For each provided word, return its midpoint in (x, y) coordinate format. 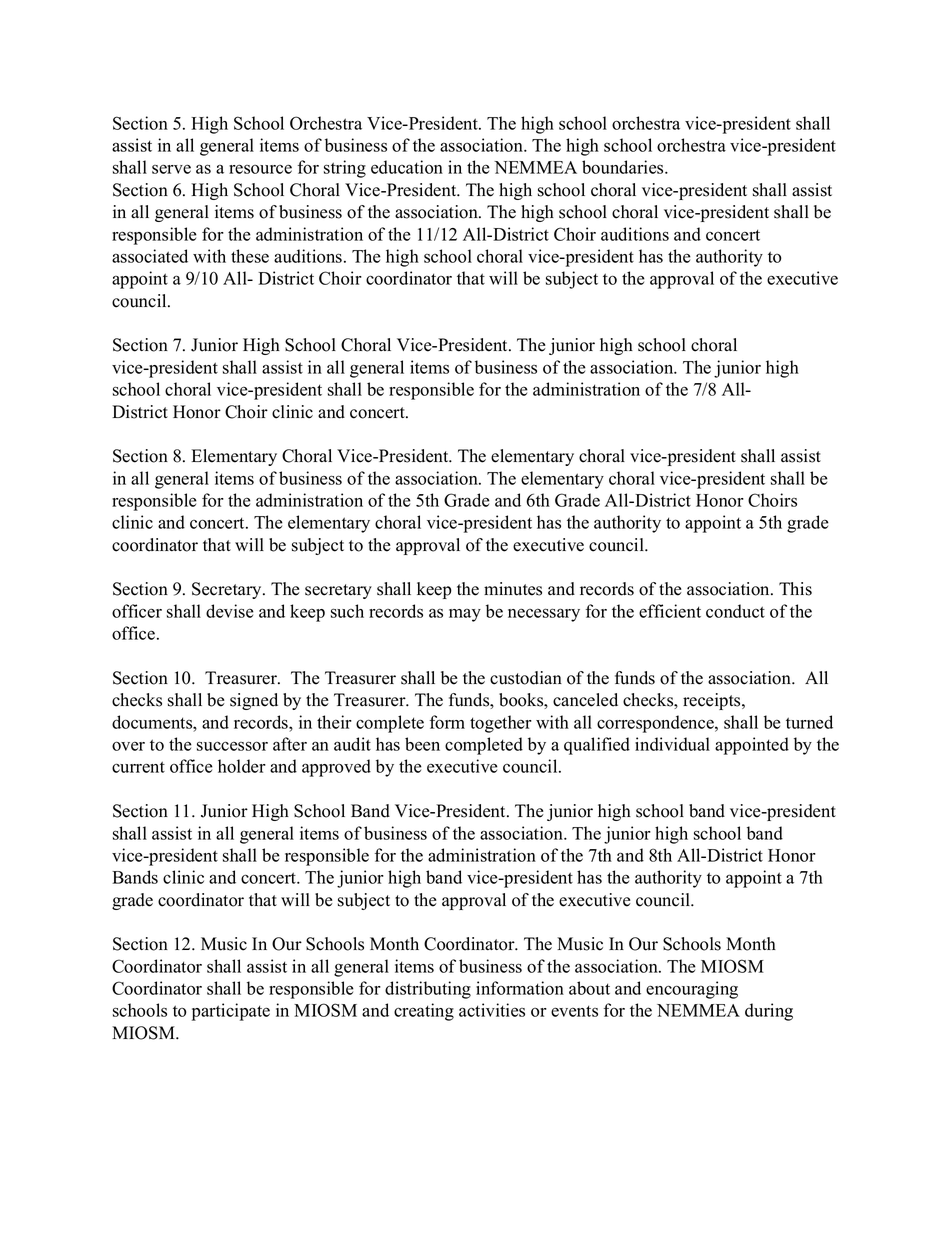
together (501, 724)
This (795, 589)
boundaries (622, 167)
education (407, 167)
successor (232, 746)
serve (171, 169)
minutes (513, 589)
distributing (428, 990)
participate (231, 1012)
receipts (713, 701)
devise (230, 611)
